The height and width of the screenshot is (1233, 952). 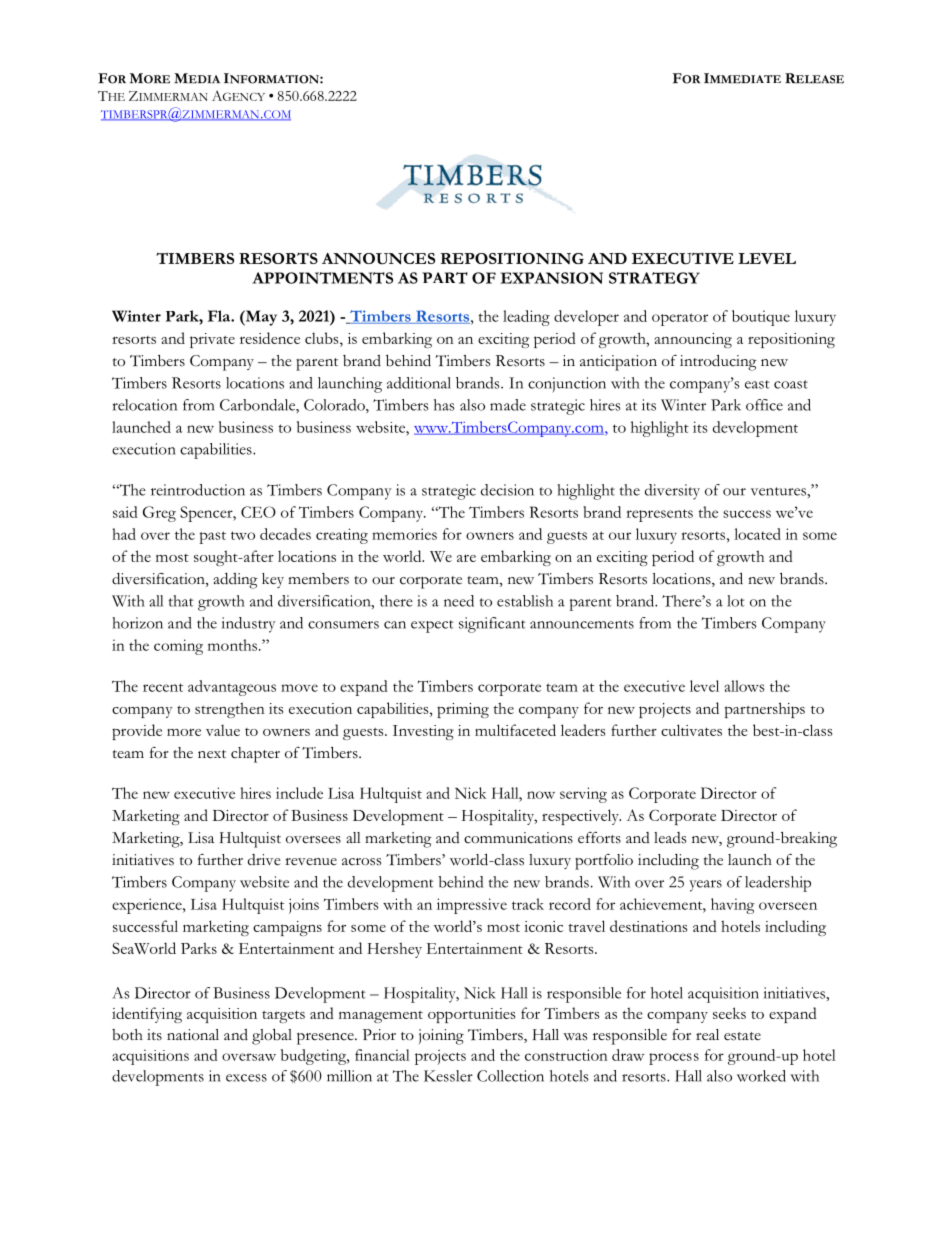 What do you see at coordinates (212, 340) in the screenshot?
I see `private` at bounding box center [212, 340].
